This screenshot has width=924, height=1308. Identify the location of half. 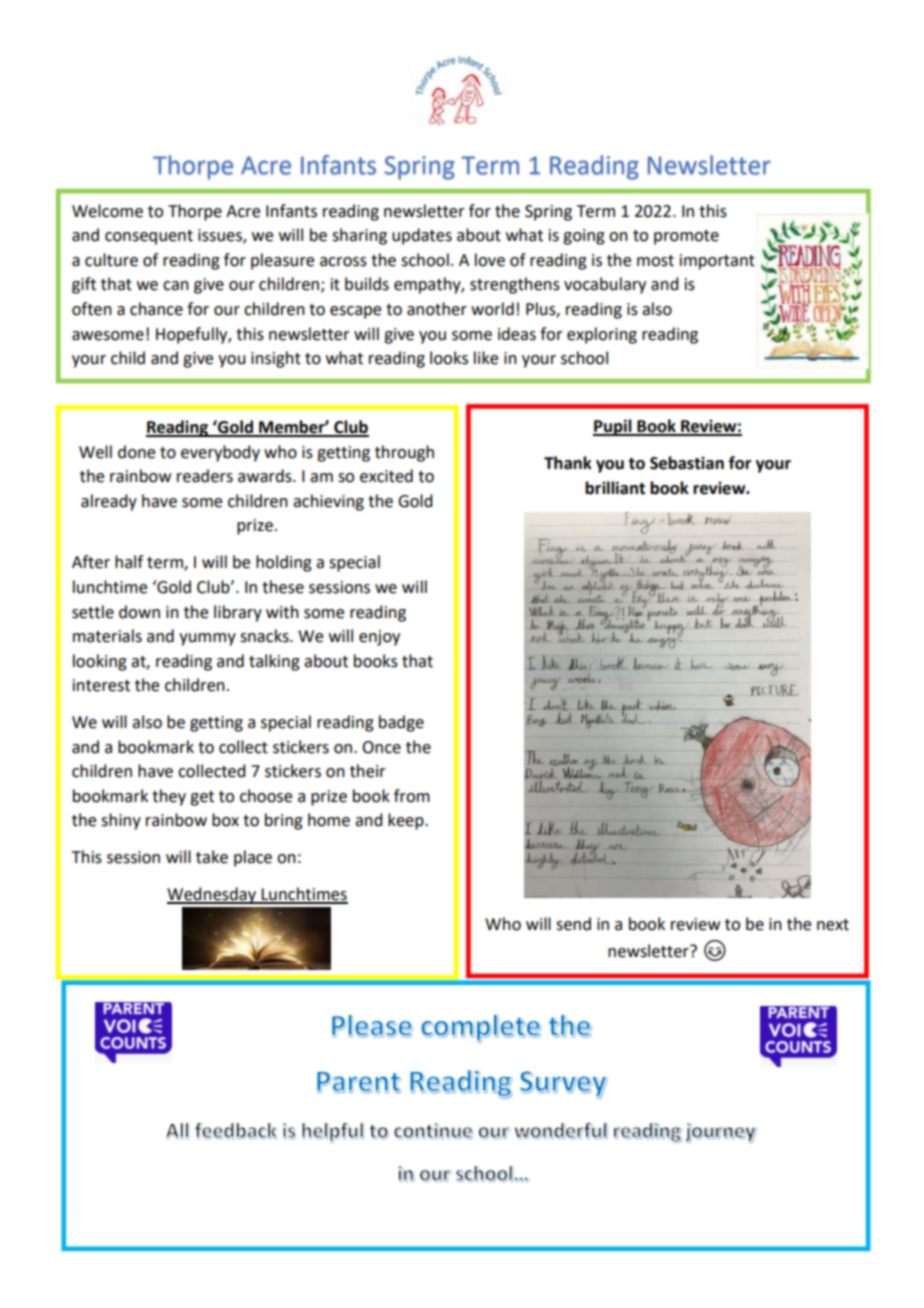
(129, 562).
